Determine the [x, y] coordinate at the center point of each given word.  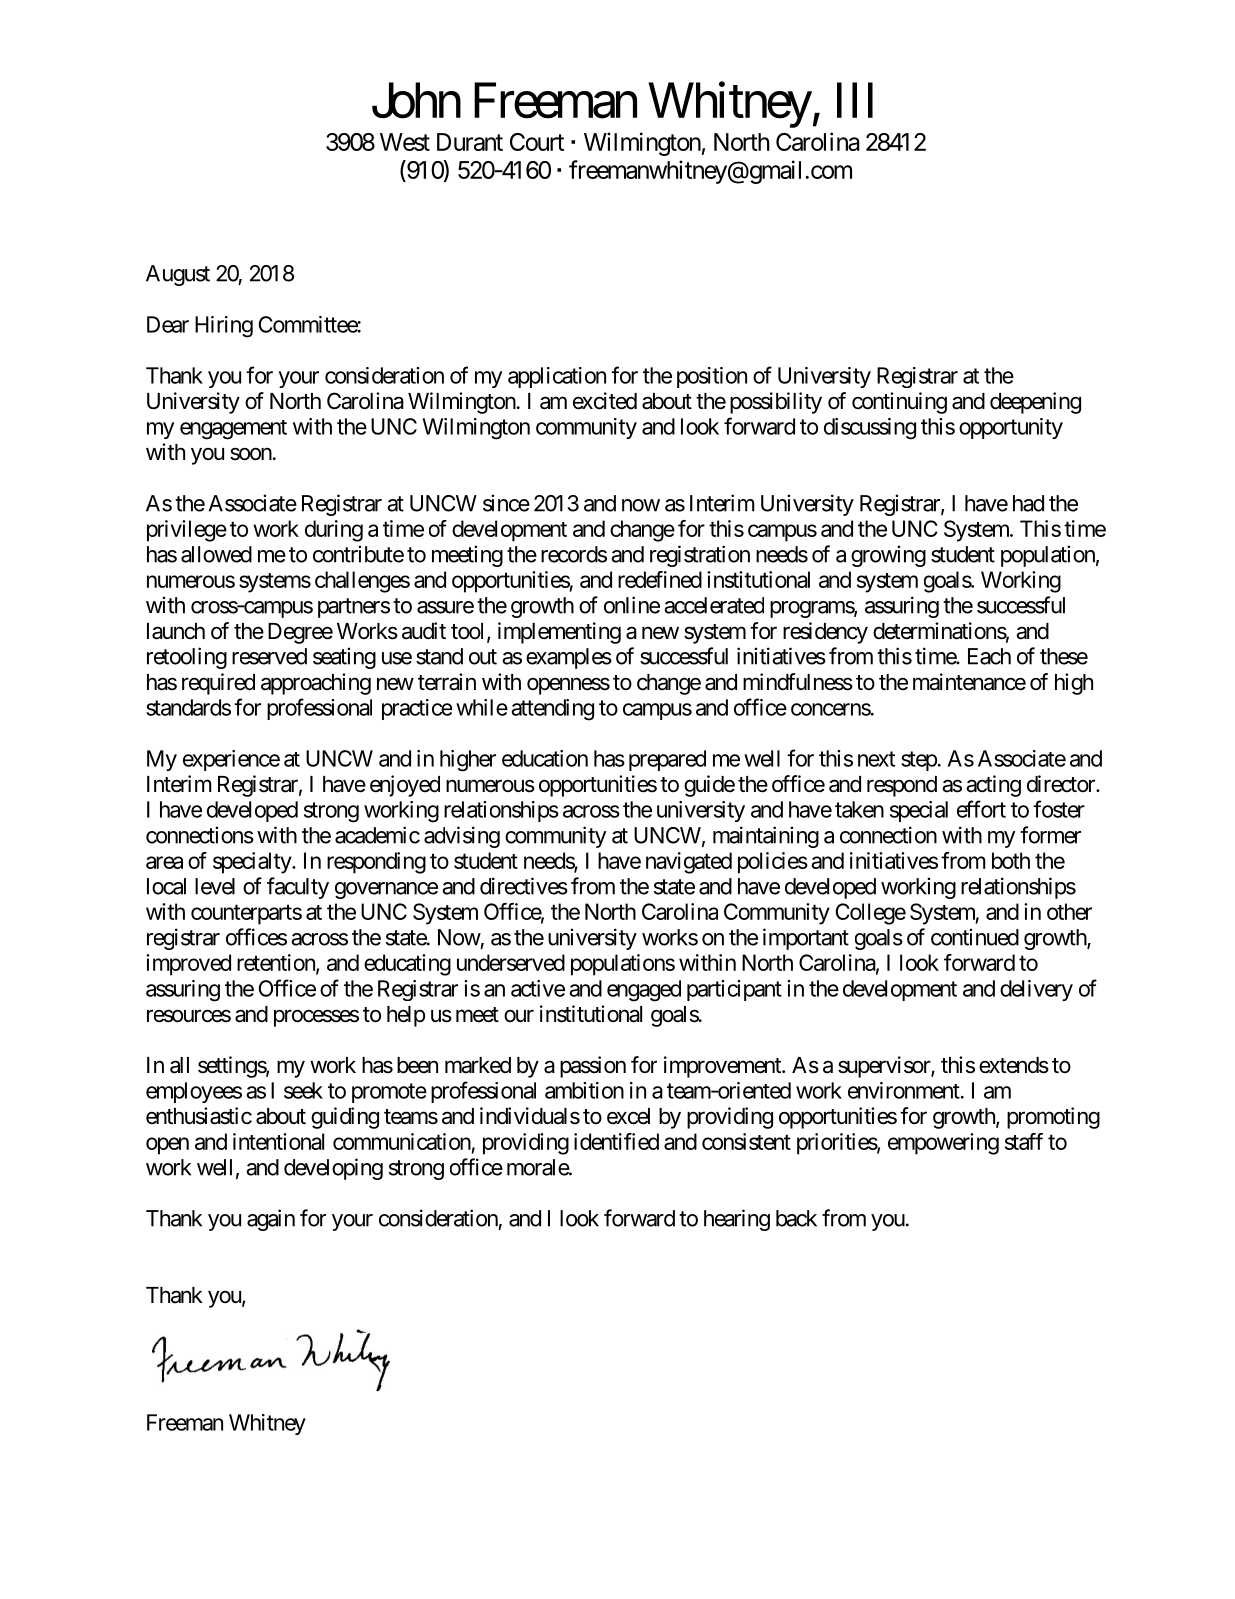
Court [537, 142]
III [855, 100]
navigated [689, 863]
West [405, 142]
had [1028, 503]
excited [605, 401]
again [271, 1220]
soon [251, 454]
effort [981, 809]
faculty [298, 888]
